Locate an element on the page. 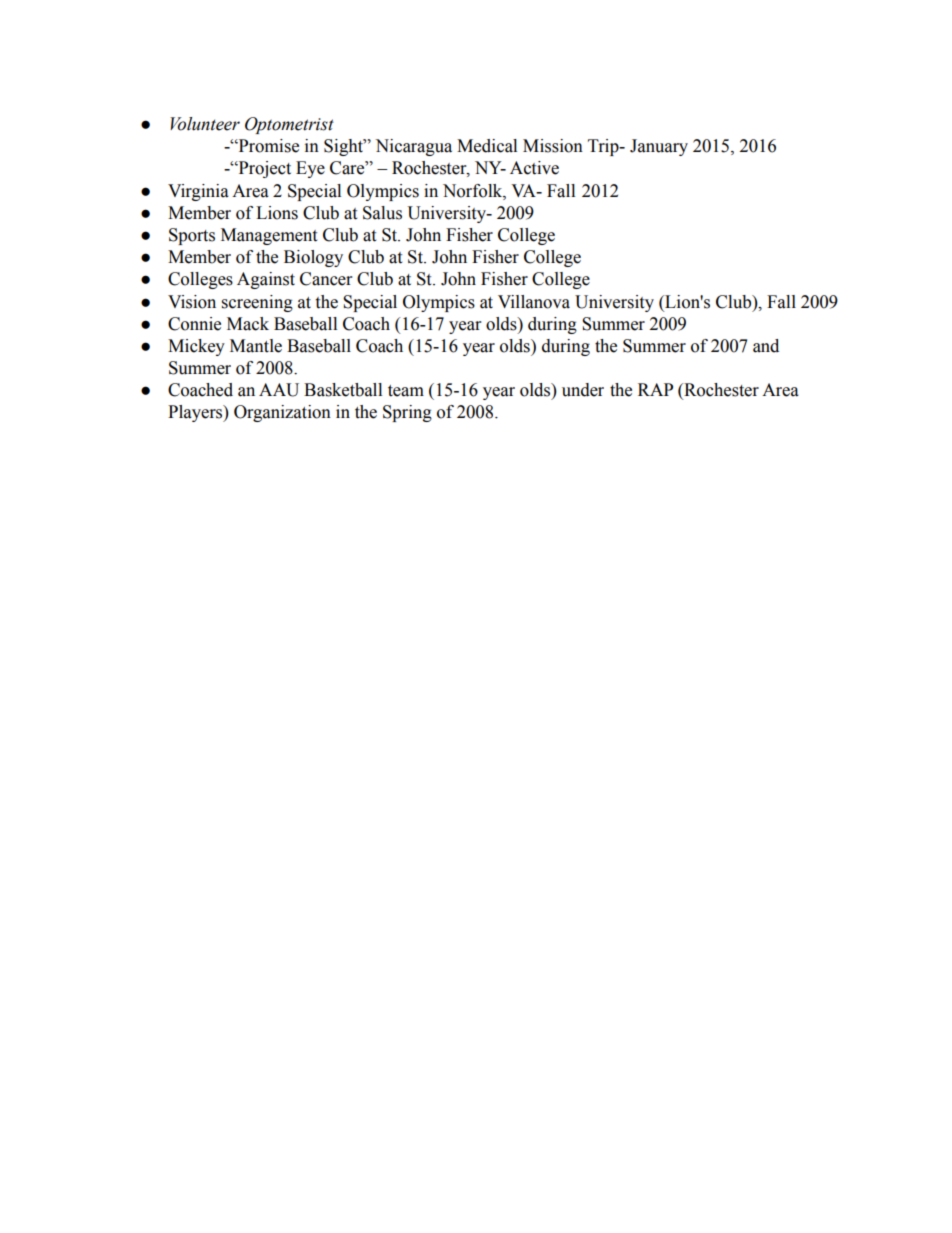 The width and height of the image is (952, 1233). Medical is located at coordinates (487, 146).
